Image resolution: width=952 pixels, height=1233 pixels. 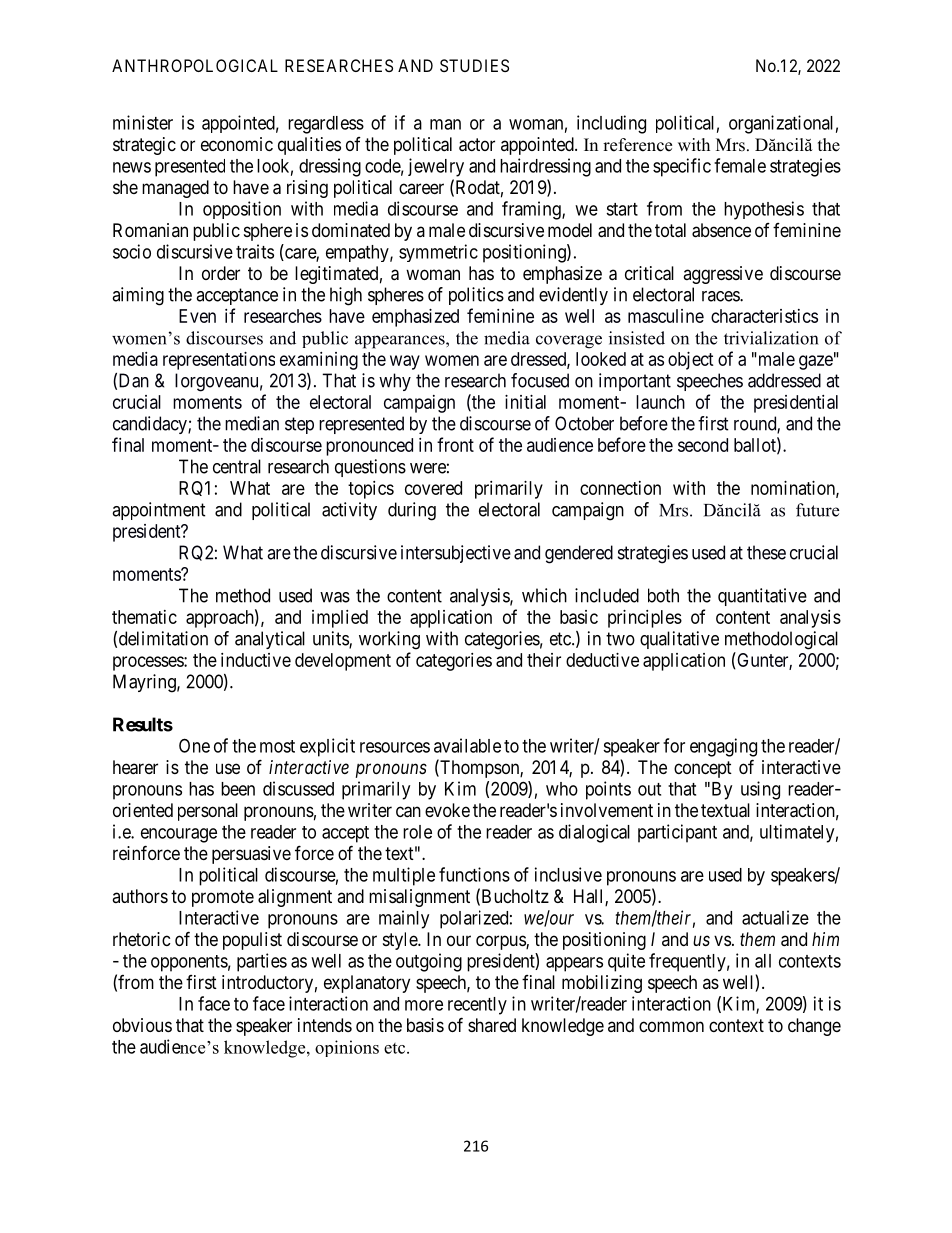 I want to click on second, so click(x=703, y=445).
